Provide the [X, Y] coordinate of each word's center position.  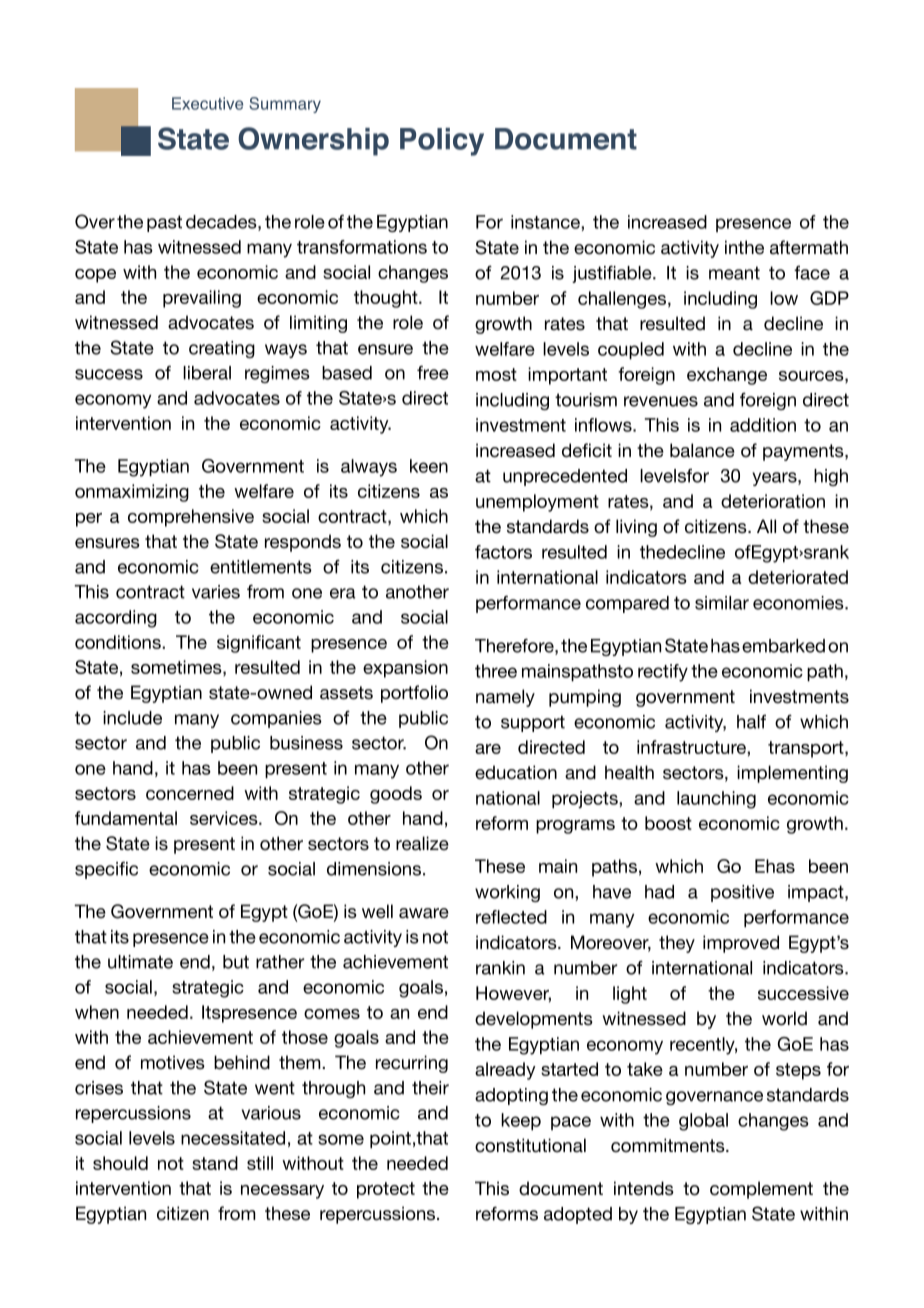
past [164, 223]
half [751, 722]
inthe [744, 247]
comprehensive [191, 518]
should [120, 1163]
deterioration [773, 501]
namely [505, 698]
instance [546, 222]
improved [741, 944]
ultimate [140, 962]
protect [386, 1190]
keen [429, 466]
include [132, 718]
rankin [500, 968]
